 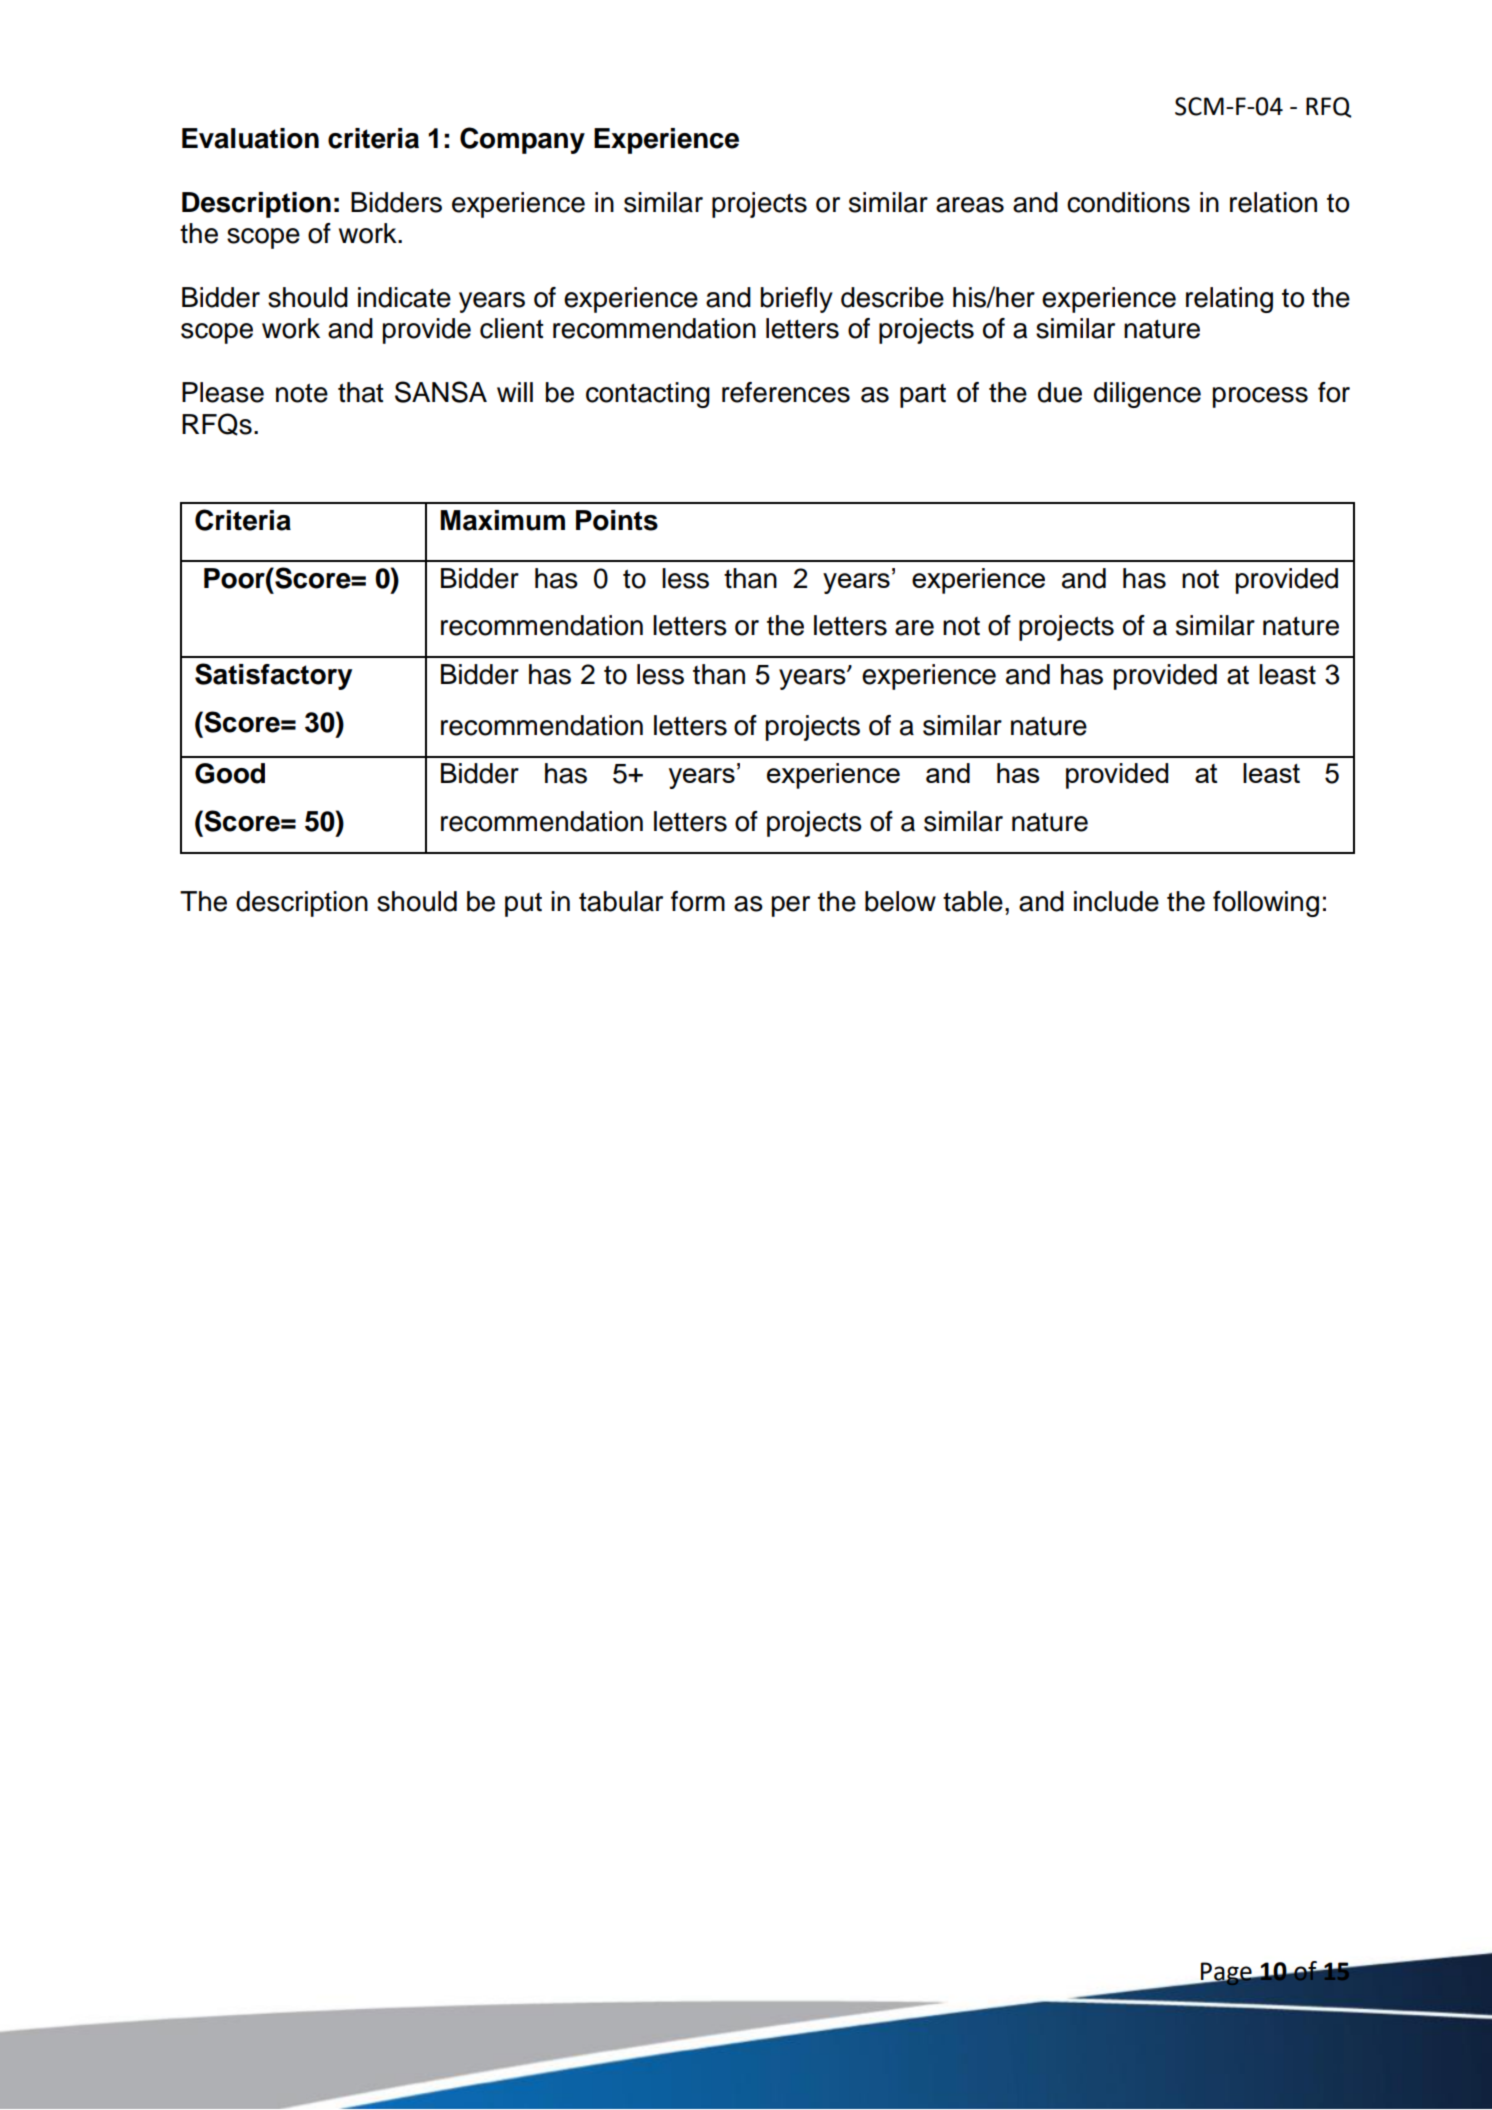 I want to click on include, so click(x=1116, y=901).
